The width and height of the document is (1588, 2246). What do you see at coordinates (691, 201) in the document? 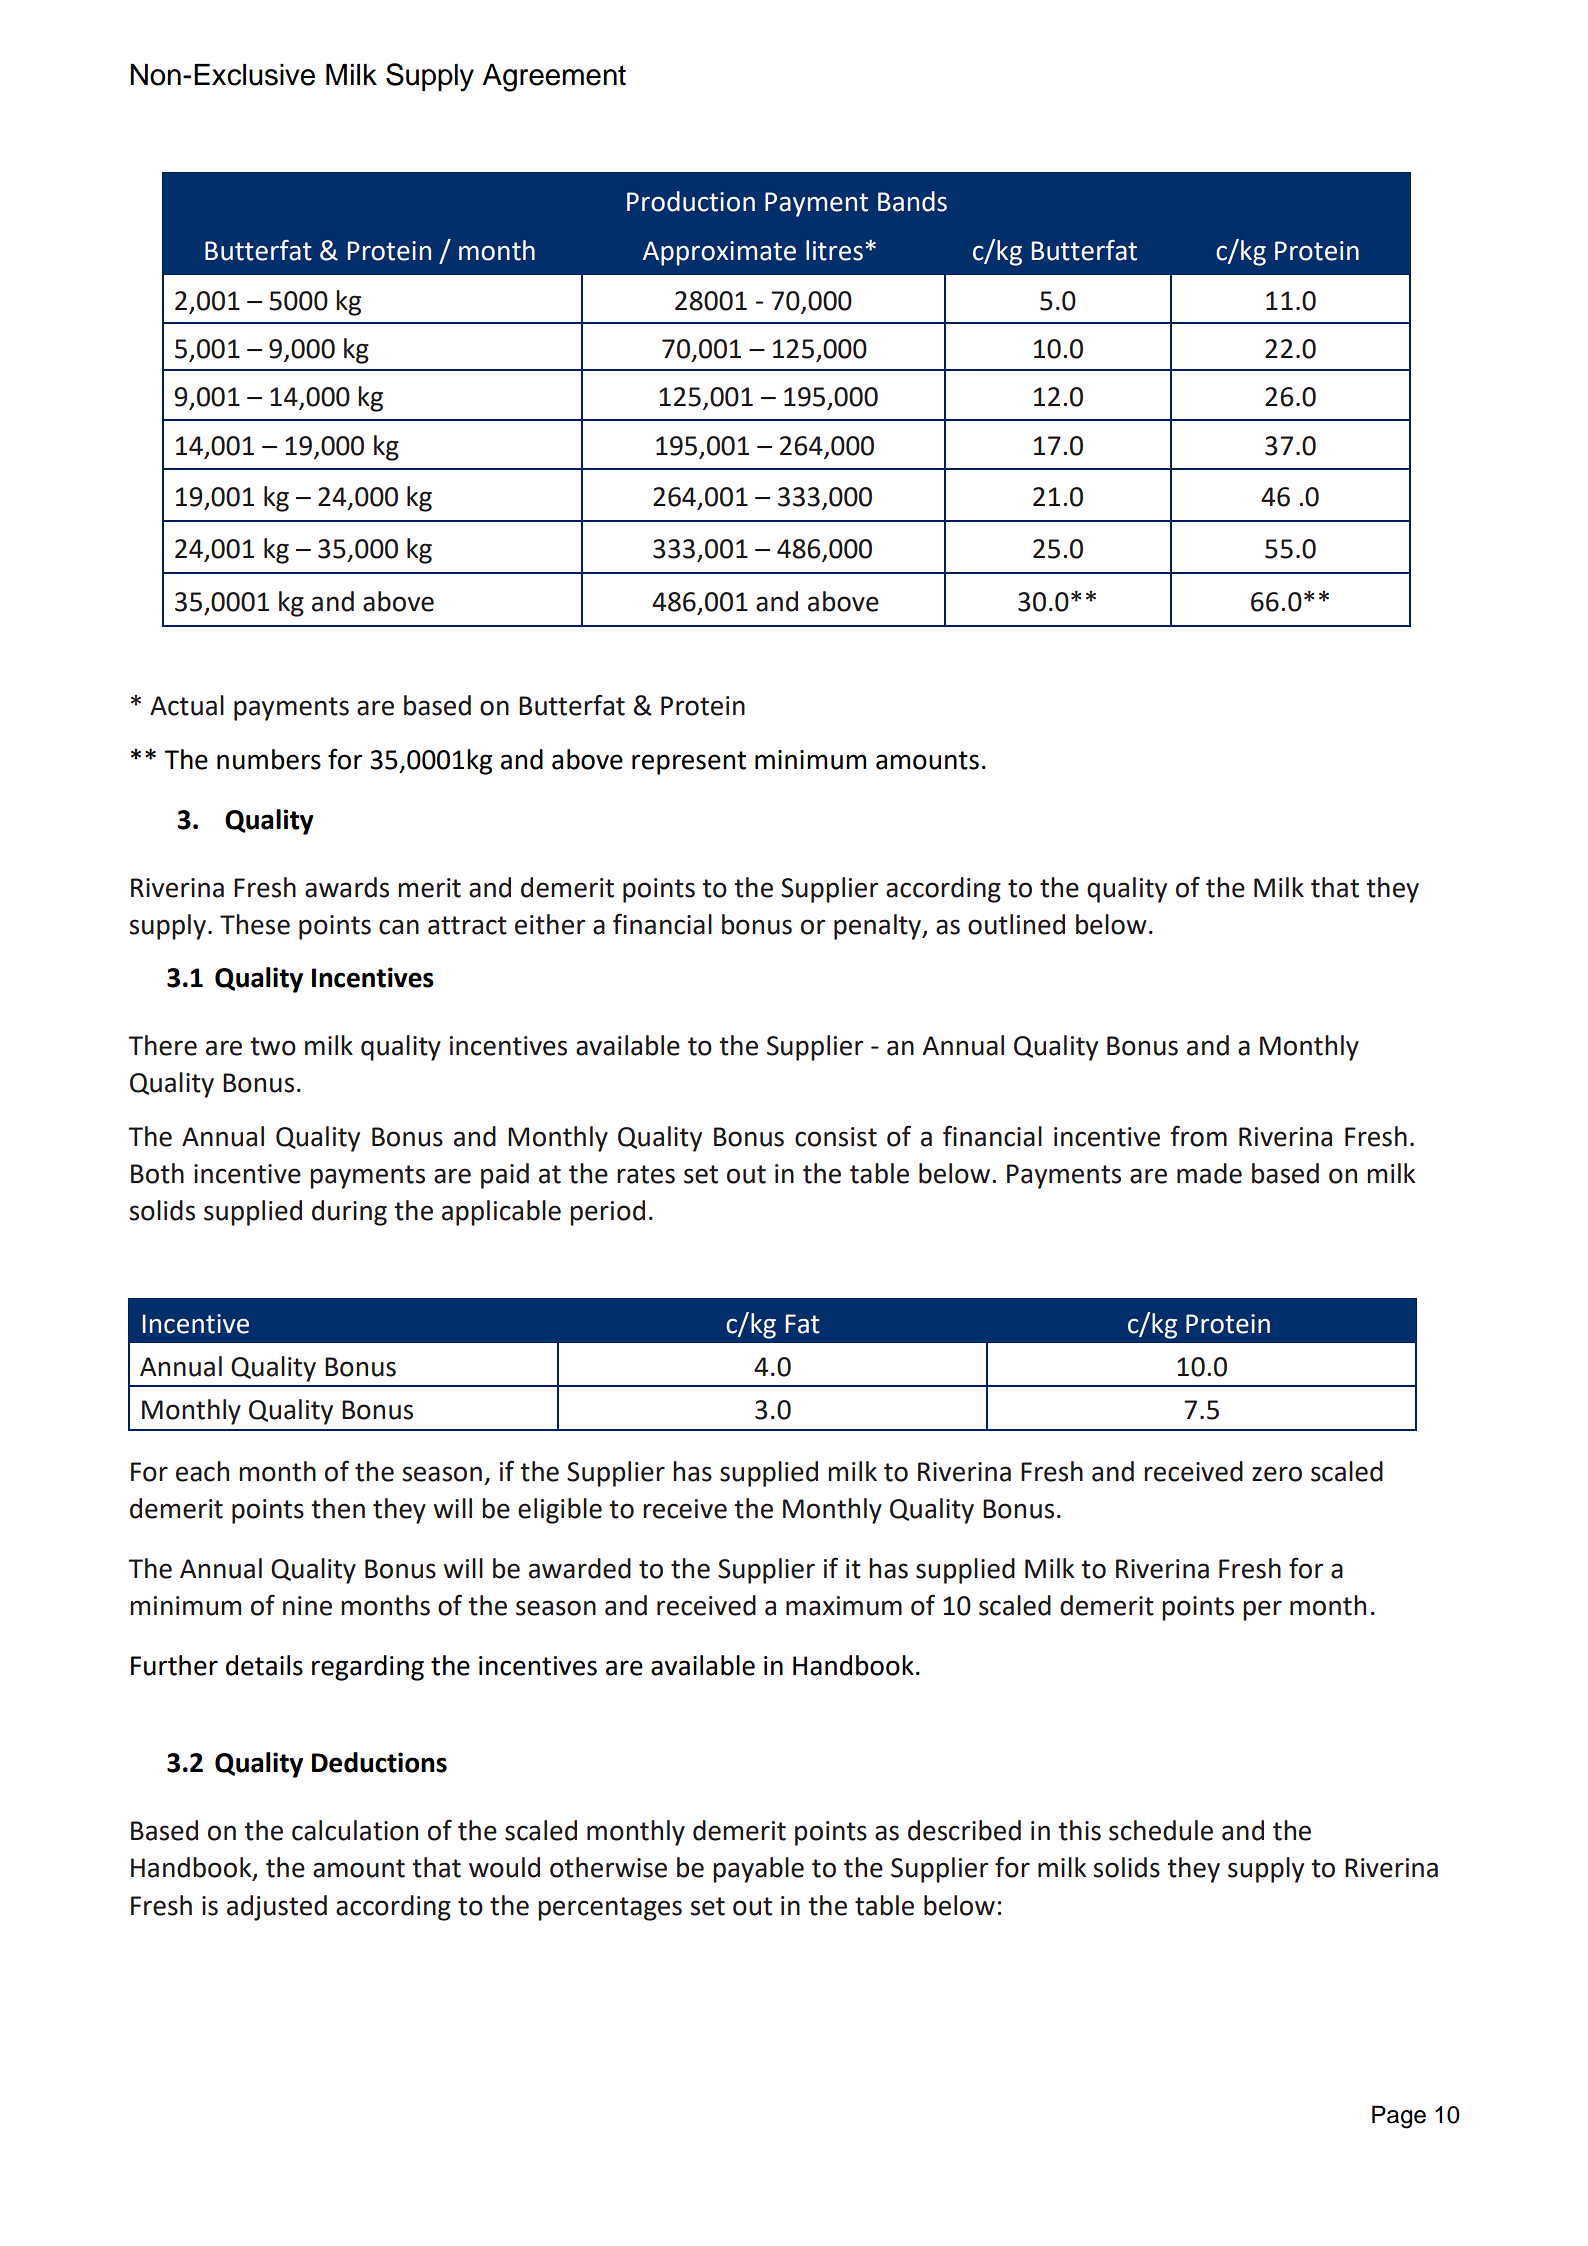
I see `Production` at bounding box center [691, 201].
